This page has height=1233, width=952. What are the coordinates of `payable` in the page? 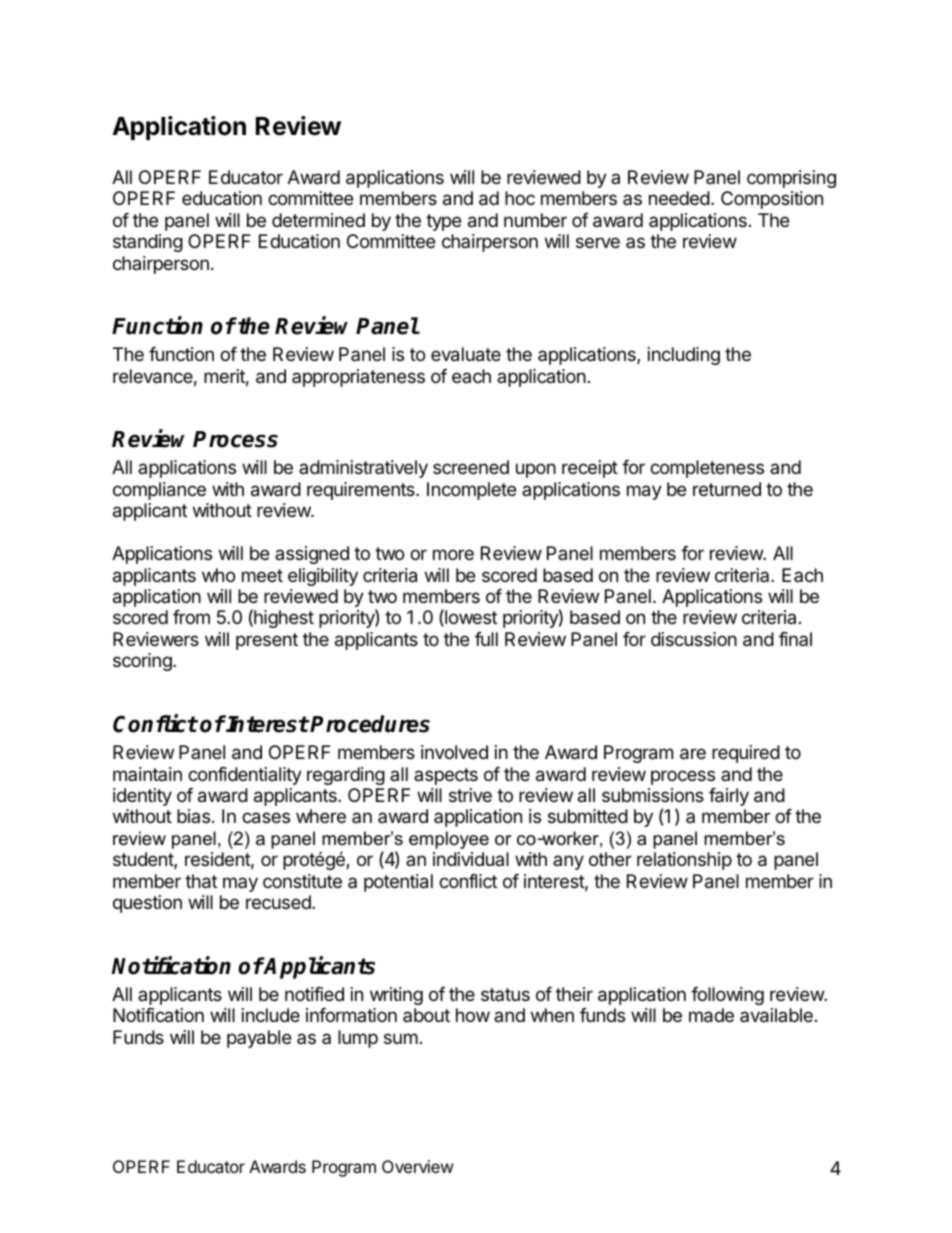 It's located at (259, 1039).
